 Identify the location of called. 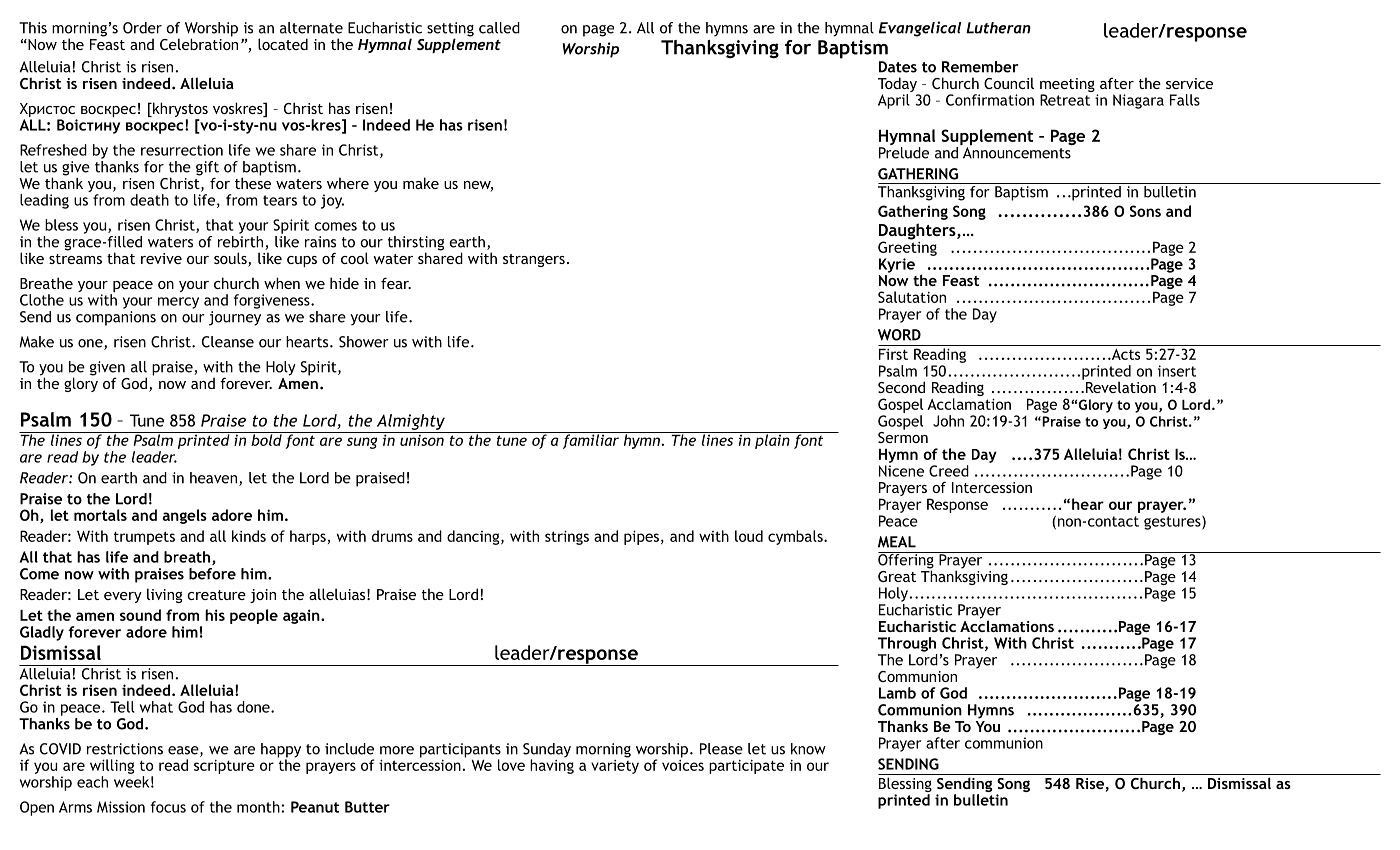
(499, 28).
